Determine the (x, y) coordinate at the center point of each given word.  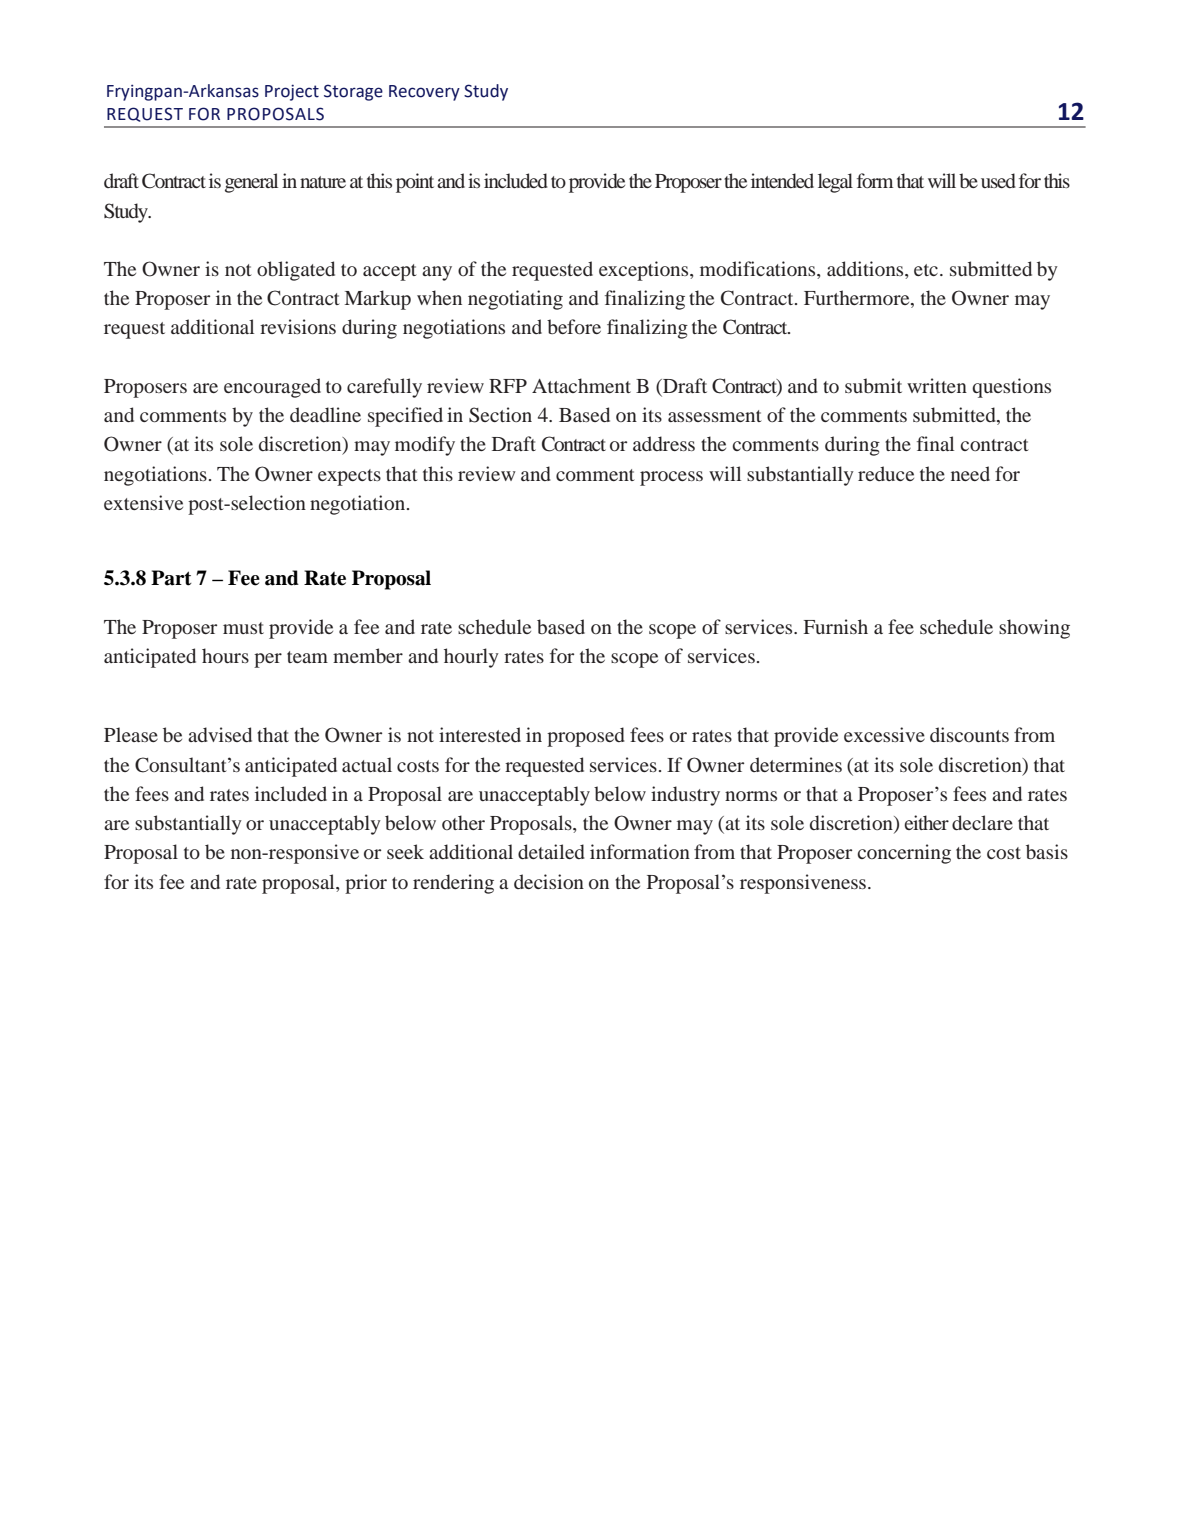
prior (366, 884)
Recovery (424, 93)
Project (292, 92)
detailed (551, 851)
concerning (904, 854)
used (998, 180)
